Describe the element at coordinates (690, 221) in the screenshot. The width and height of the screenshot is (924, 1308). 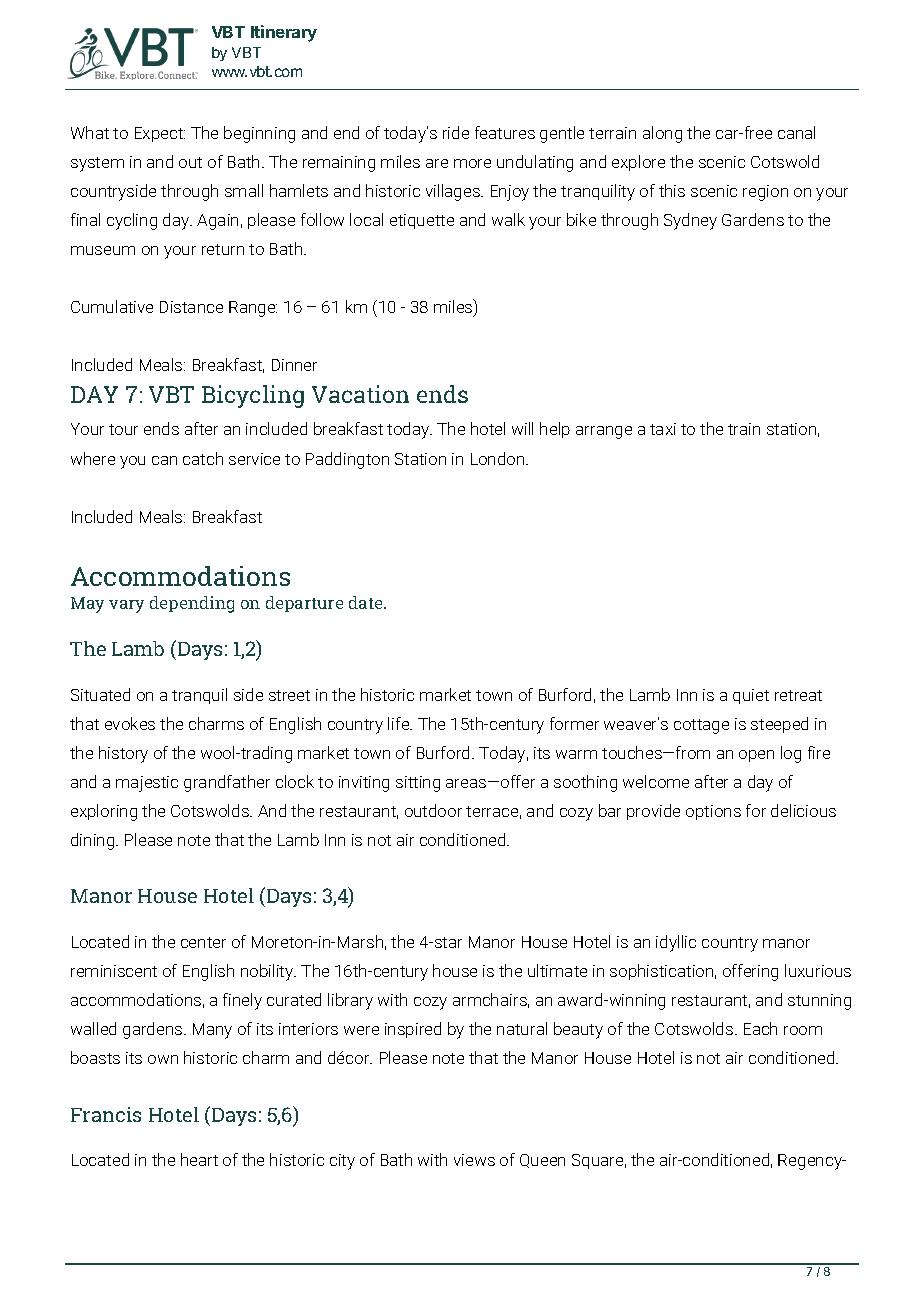
I see `Sydney` at that location.
